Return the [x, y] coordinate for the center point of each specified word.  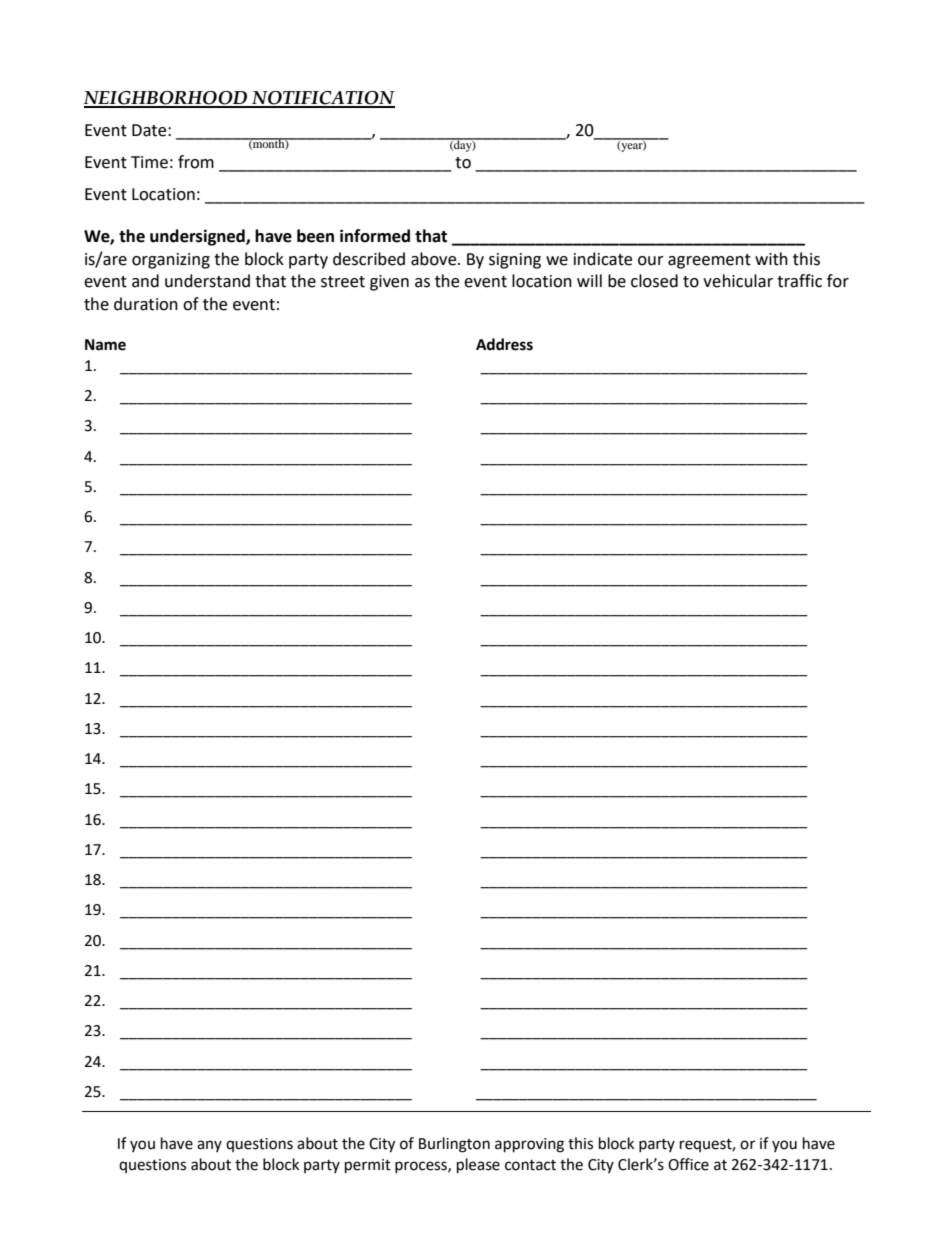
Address [504, 344]
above [435, 259]
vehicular [738, 281]
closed [654, 281]
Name [105, 345]
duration [146, 304]
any [209, 1146]
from [196, 162]
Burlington [454, 1145]
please [478, 1166]
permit [368, 1166]
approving [529, 1145]
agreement [709, 261]
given [389, 283]
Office [688, 1164]
